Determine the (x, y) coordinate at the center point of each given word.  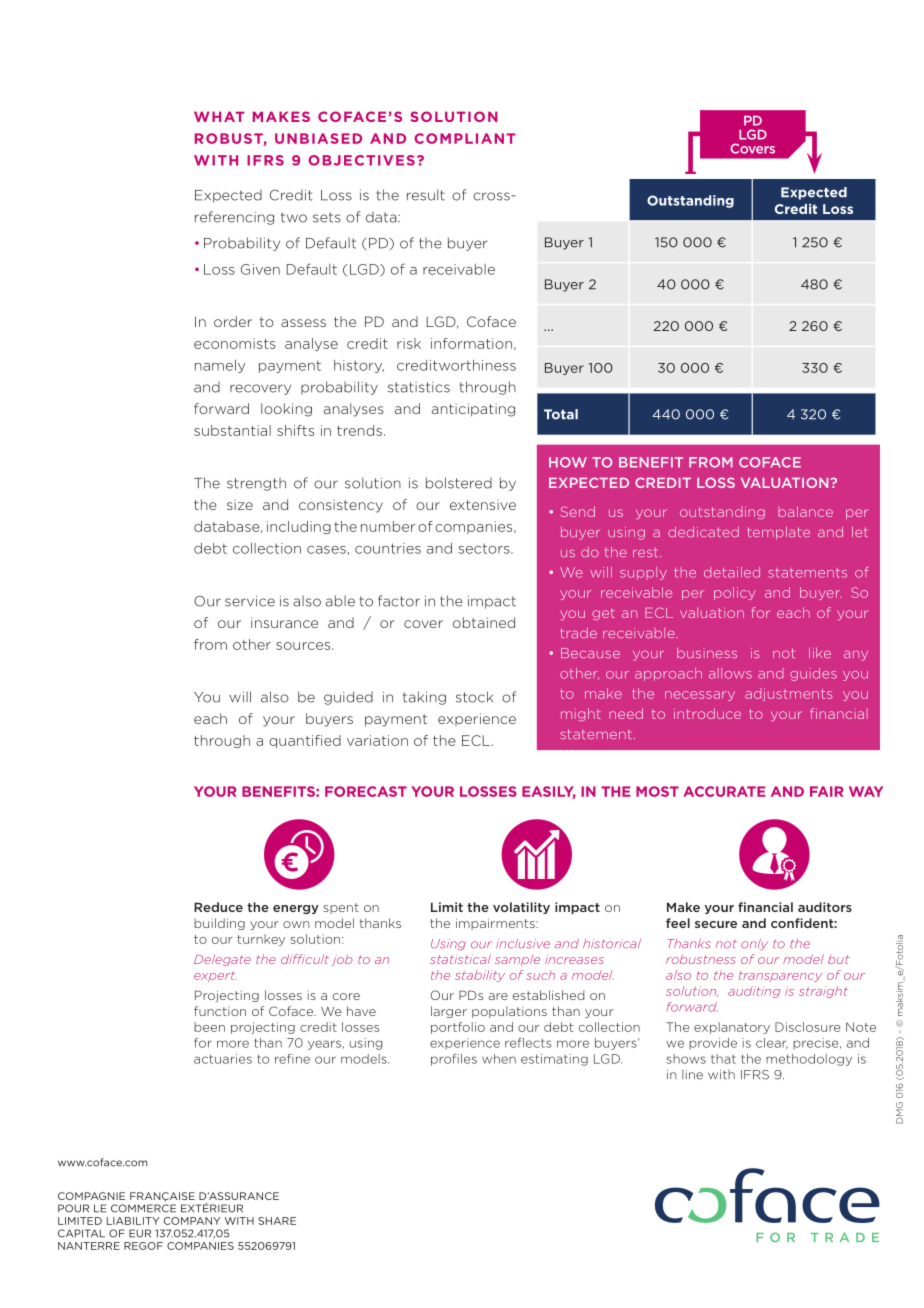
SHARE (277, 1221)
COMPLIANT (464, 138)
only (754, 944)
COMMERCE (143, 1208)
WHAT (219, 116)
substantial (232, 430)
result (426, 195)
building (219, 924)
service (250, 601)
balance (806, 511)
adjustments (788, 694)
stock (474, 697)
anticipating (473, 410)
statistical (460, 959)
